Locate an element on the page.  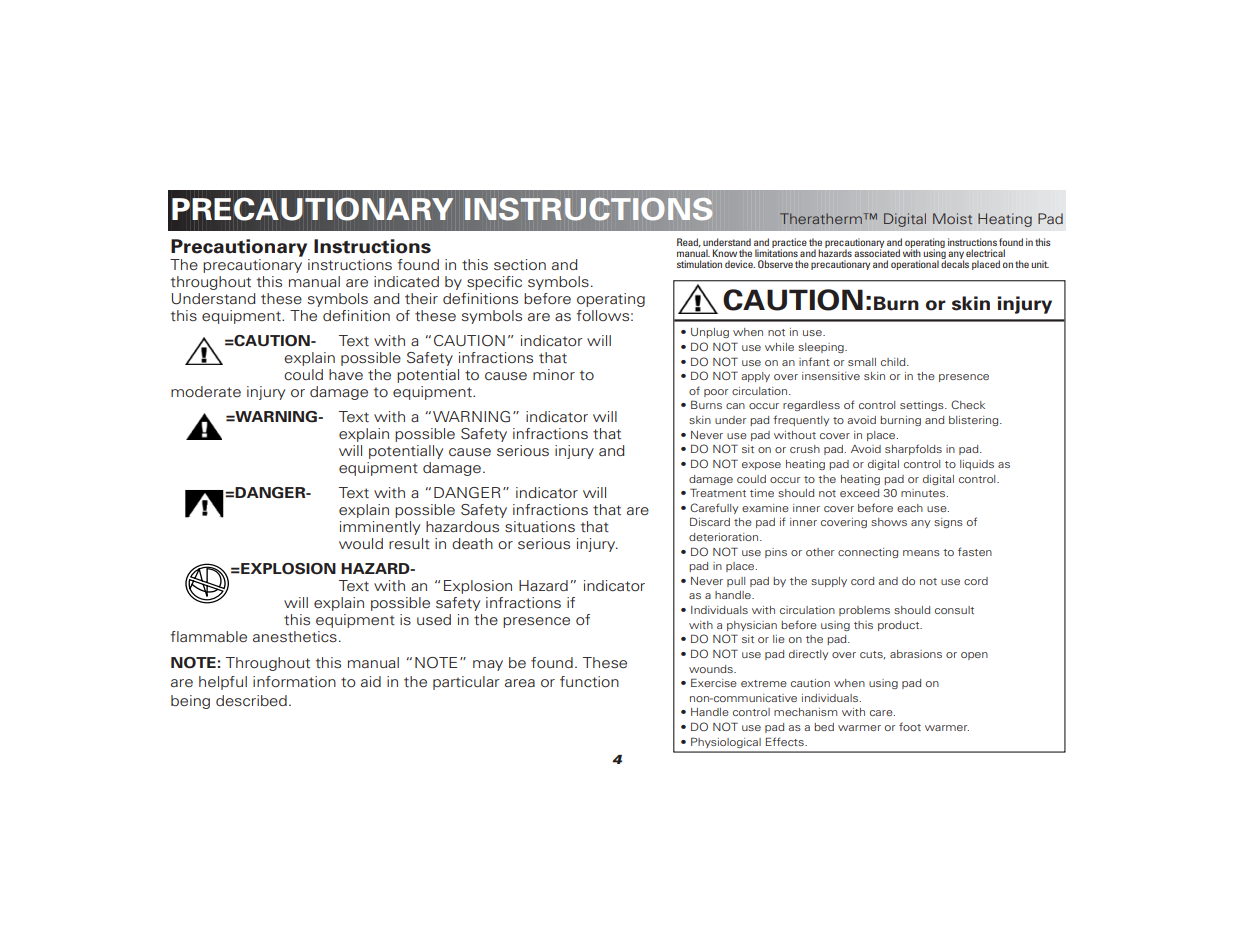
means is located at coordinates (921, 553).
